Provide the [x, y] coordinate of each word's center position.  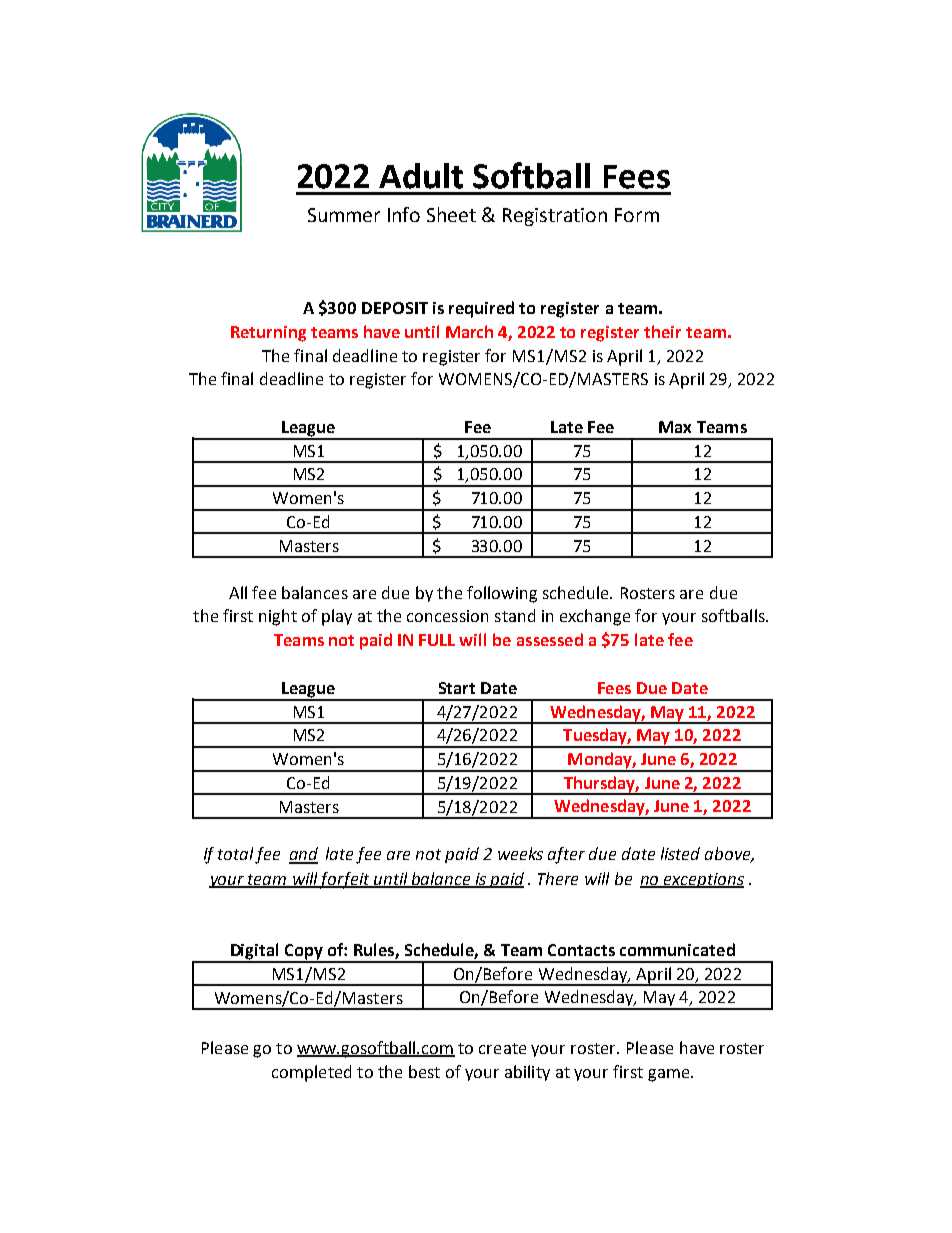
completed [311, 1073]
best [424, 1071]
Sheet [451, 214]
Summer [344, 215]
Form [637, 215]
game [668, 1075]
